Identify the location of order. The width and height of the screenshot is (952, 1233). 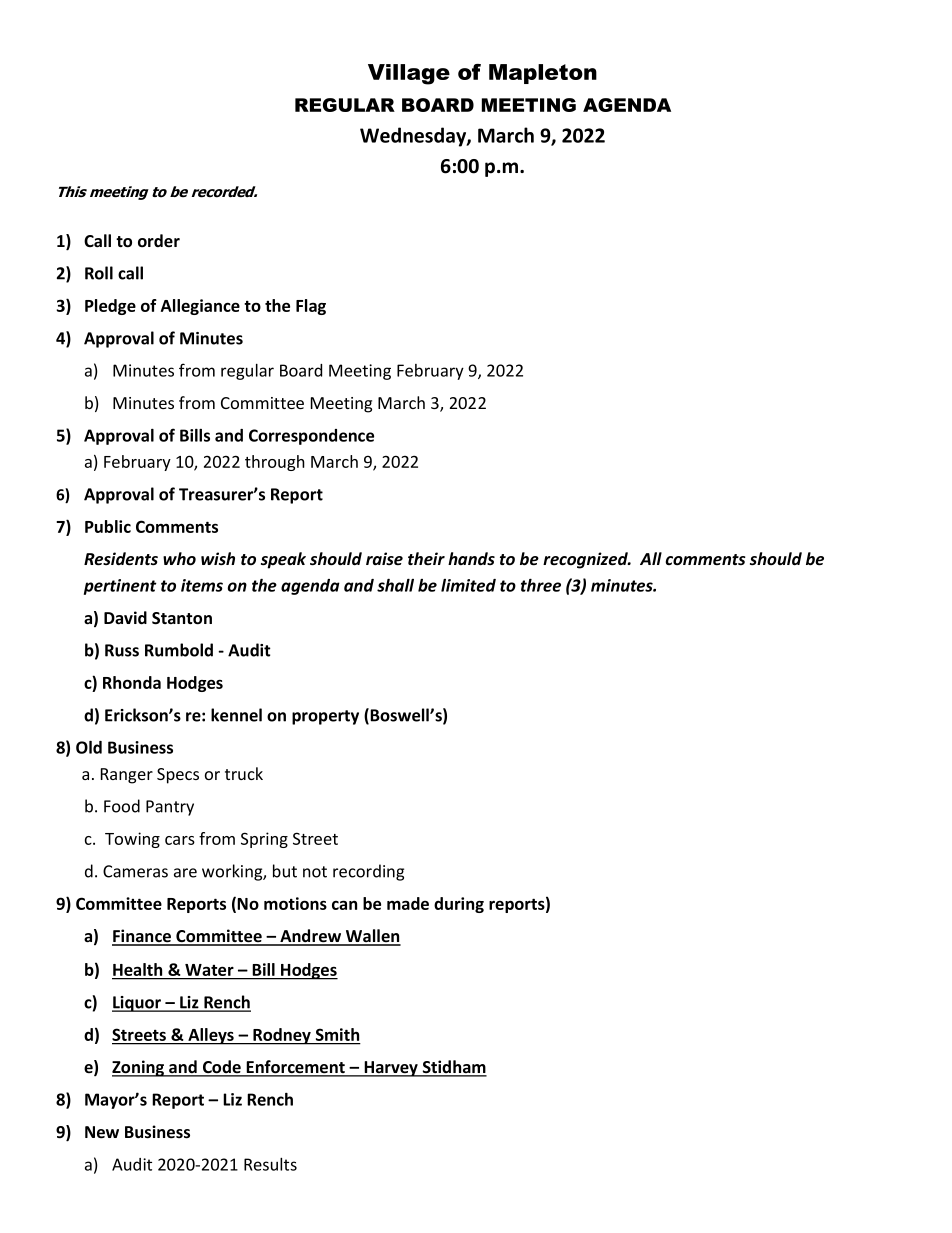
(159, 241).
